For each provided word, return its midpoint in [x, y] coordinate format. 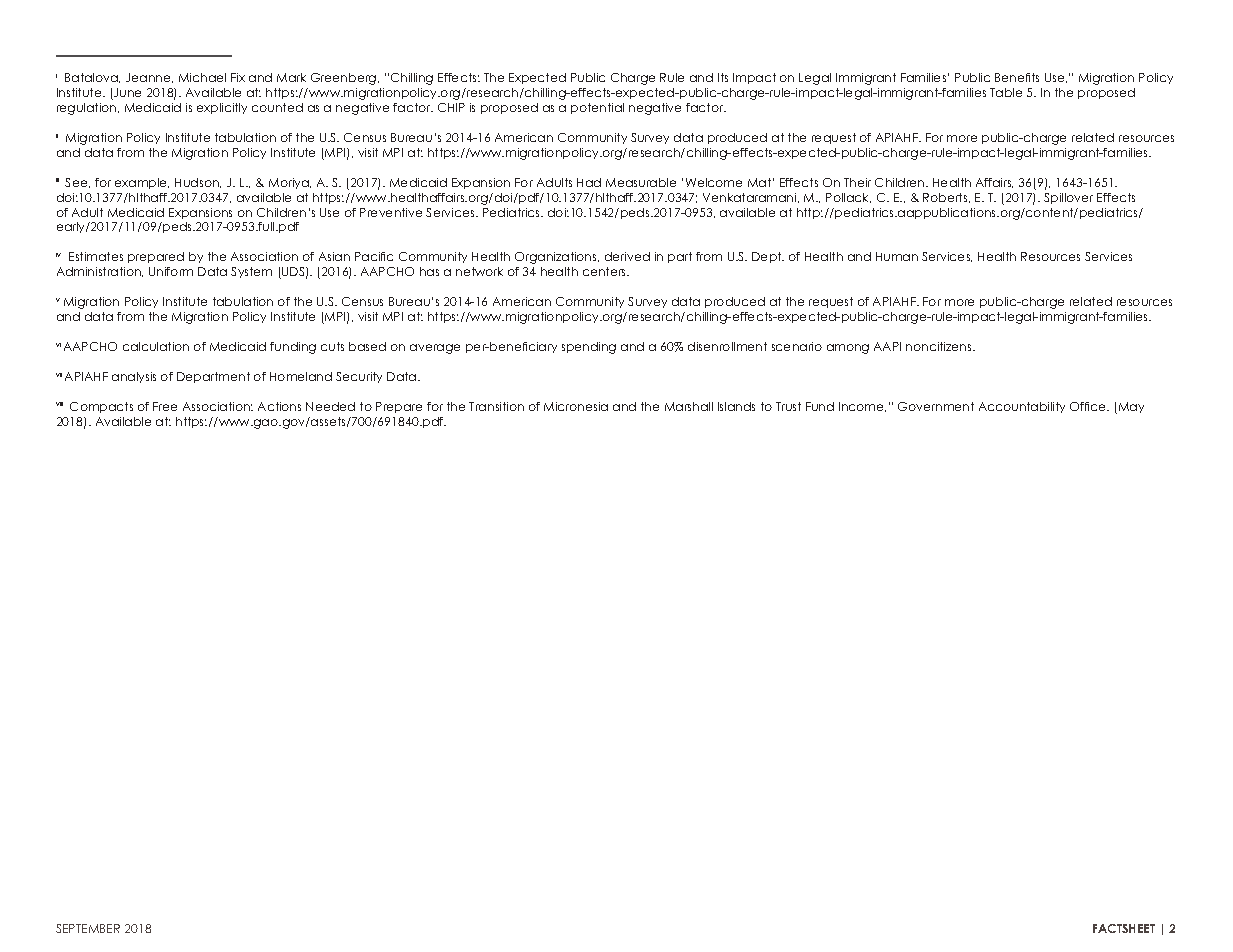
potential [597, 108]
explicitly [222, 108]
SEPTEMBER [88, 928]
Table [1006, 92]
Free [165, 406]
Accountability [1022, 407]
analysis [134, 377]
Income [862, 407]
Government [936, 406]
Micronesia [576, 406]
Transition [496, 406]
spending [589, 348]
